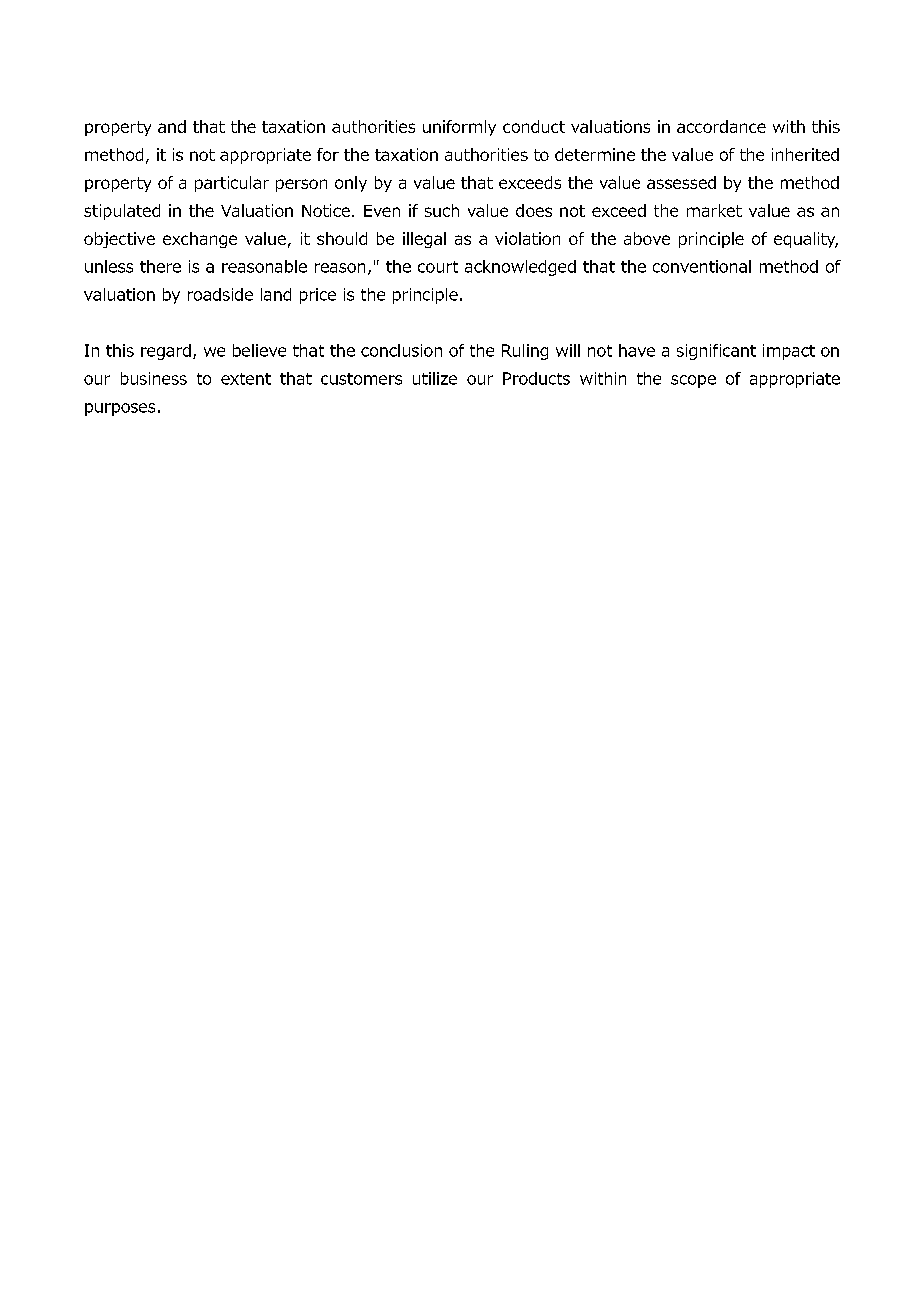 This document has width=924, height=1308. I want to click on business, so click(154, 378).
